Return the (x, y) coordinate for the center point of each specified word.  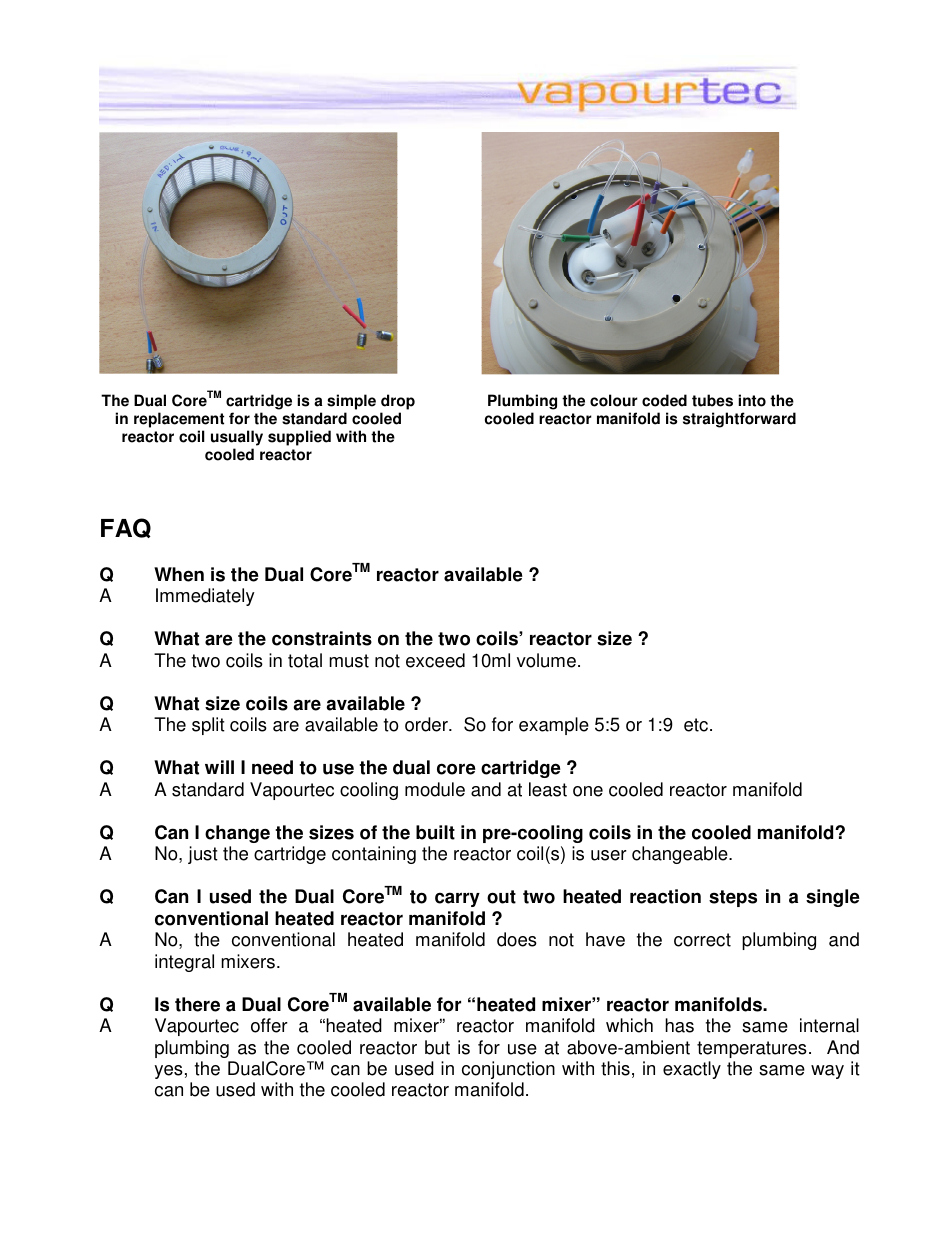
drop (398, 402)
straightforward (739, 420)
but (437, 1047)
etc (696, 725)
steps (733, 898)
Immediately (205, 597)
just (203, 855)
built (435, 832)
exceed (435, 660)
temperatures (752, 1049)
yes (169, 1072)
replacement (179, 420)
